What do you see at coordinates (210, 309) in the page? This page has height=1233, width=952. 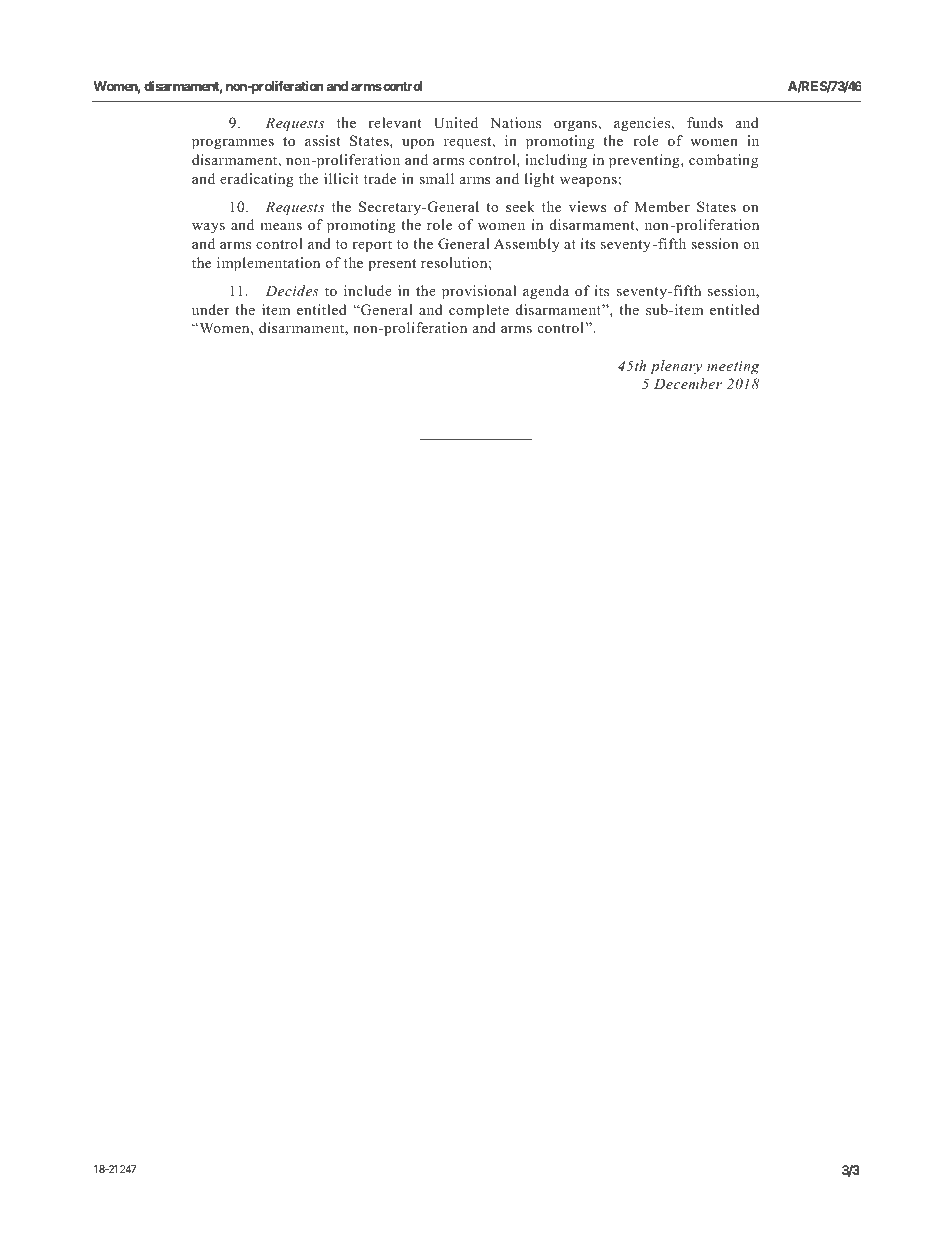 I see `under` at bounding box center [210, 309].
